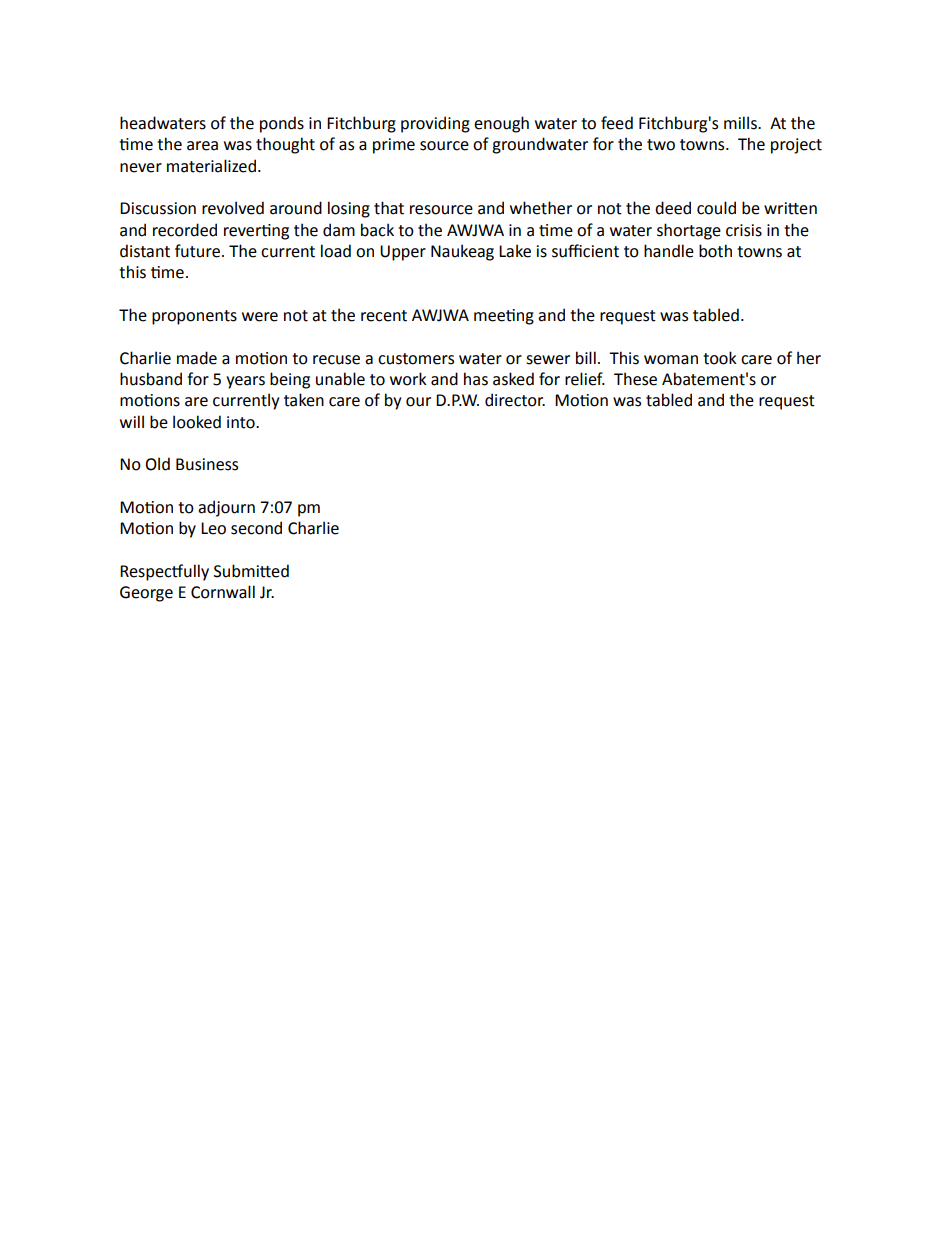 This screenshot has width=952, height=1233. What do you see at coordinates (741, 123) in the screenshot?
I see `mills` at bounding box center [741, 123].
